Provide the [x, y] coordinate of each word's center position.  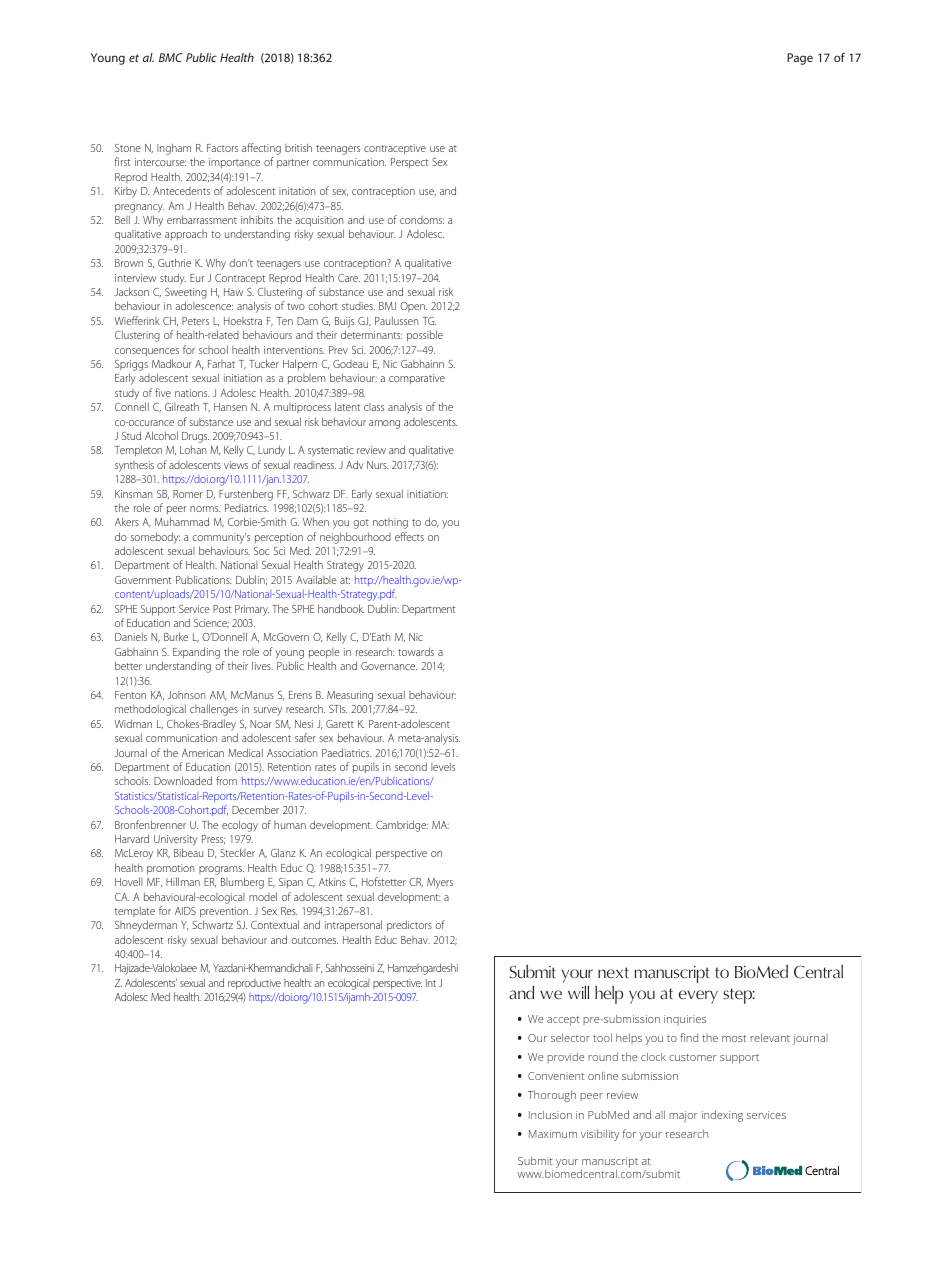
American [203, 753]
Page [800, 59]
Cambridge [402, 826]
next [613, 973]
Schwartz [212, 924]
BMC [171, 57]
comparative [417, 379]
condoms [422, 220]
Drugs [195, 437]
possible [425, 335]
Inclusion [550, 1114]
